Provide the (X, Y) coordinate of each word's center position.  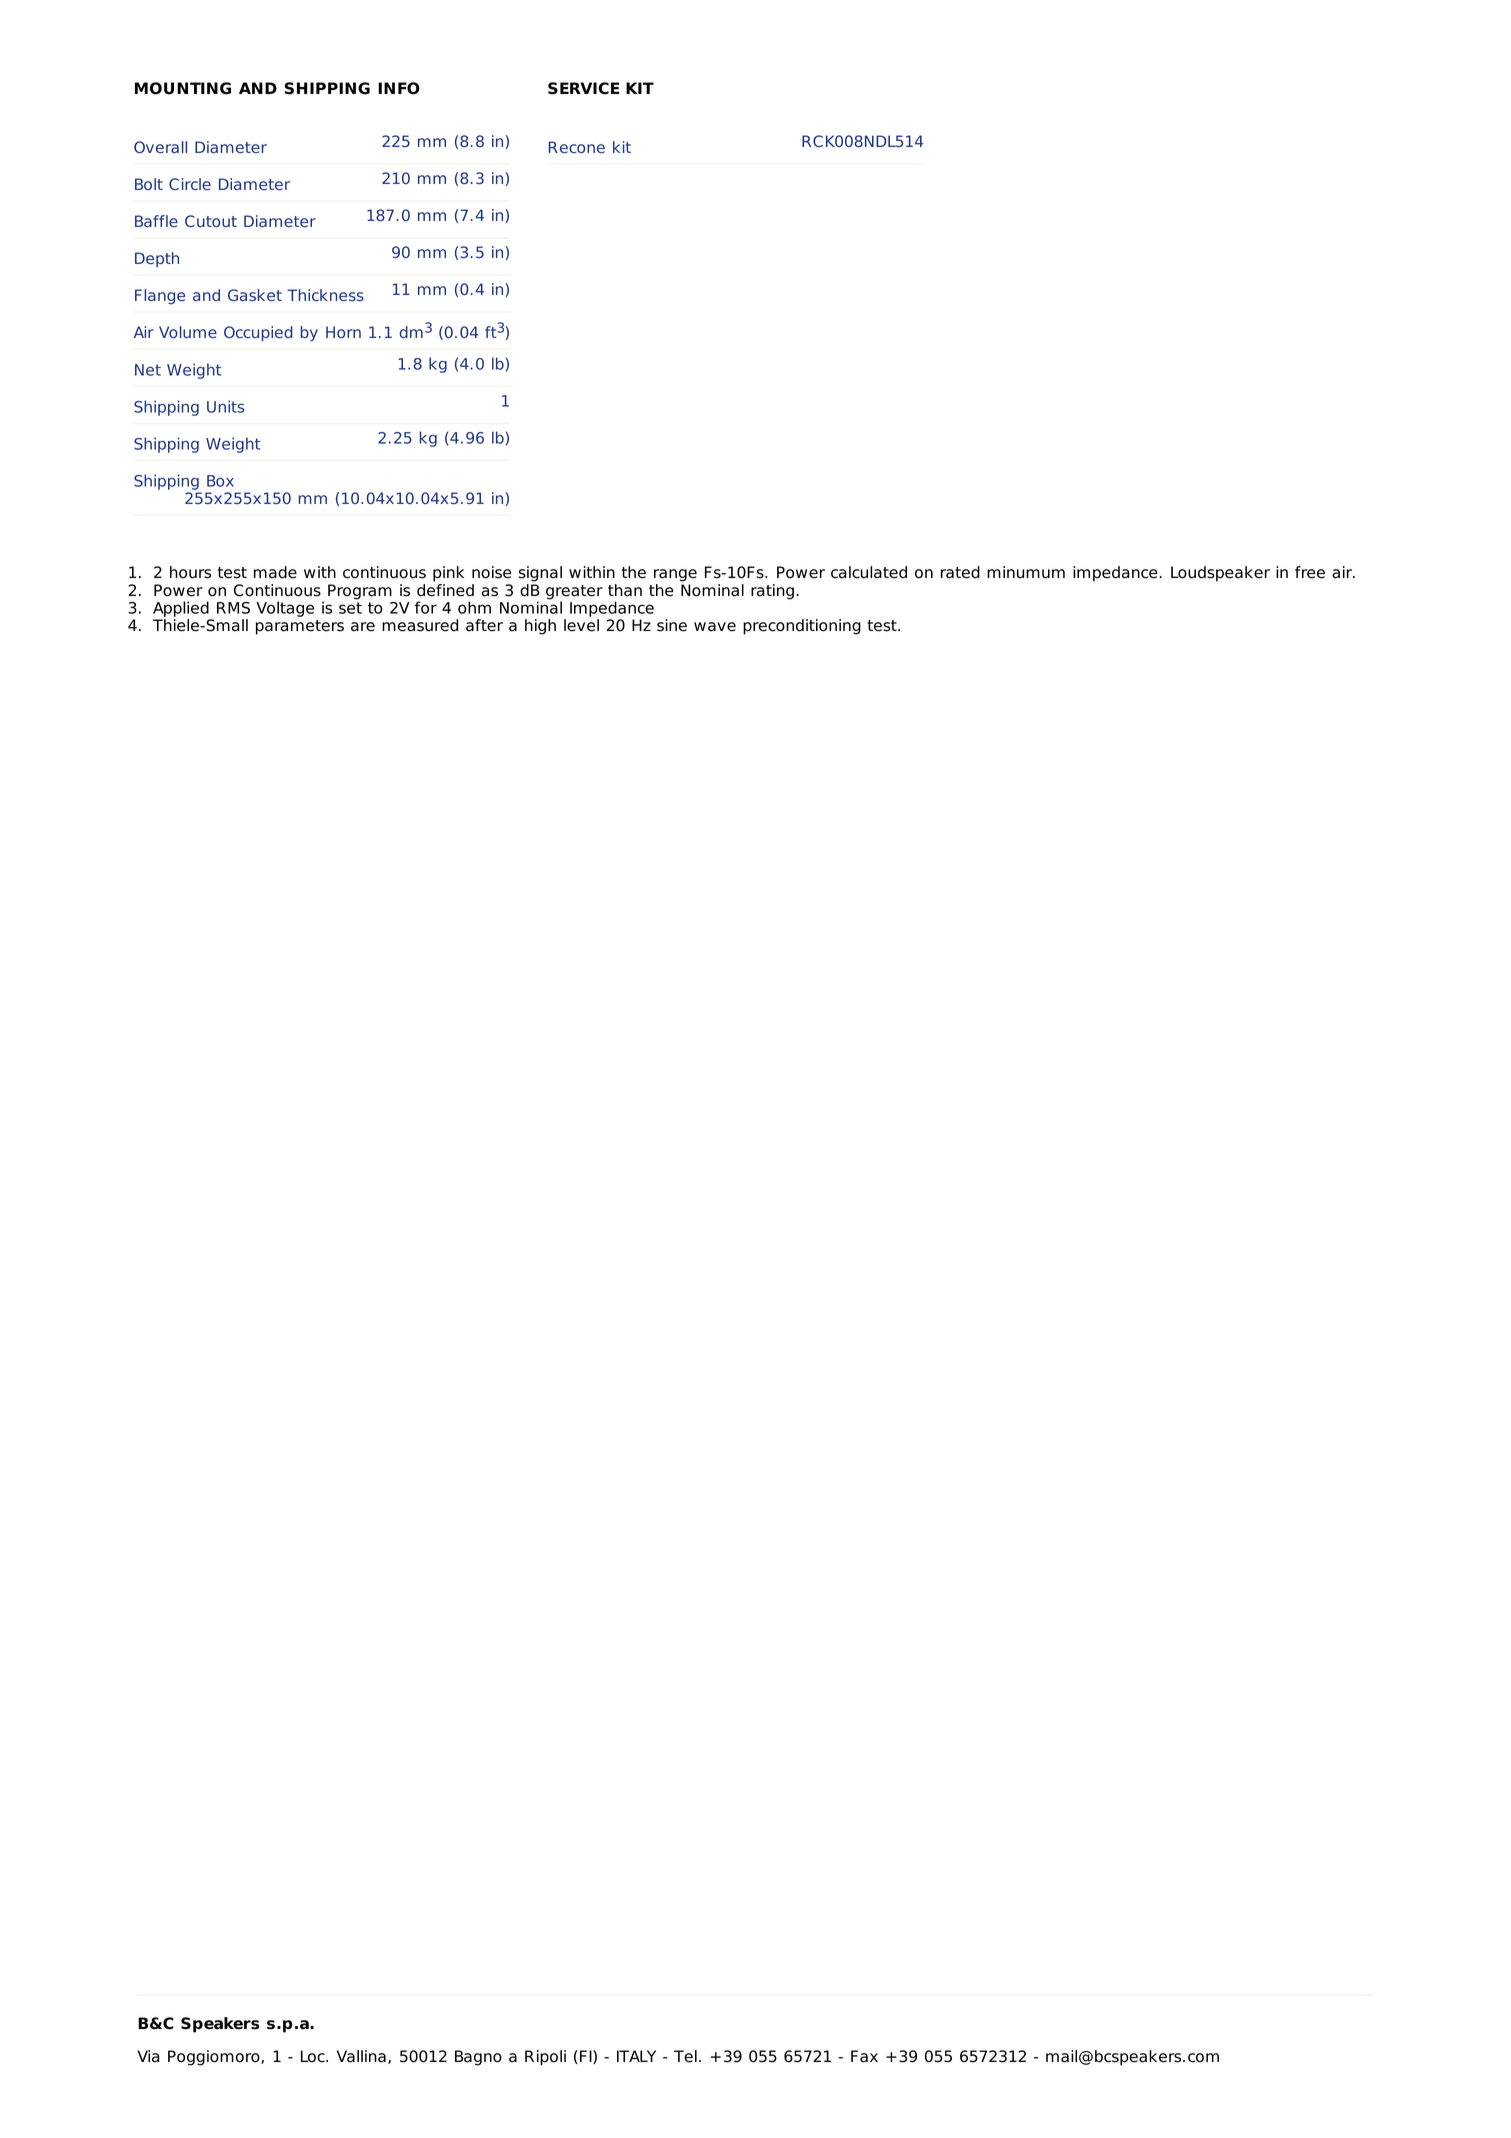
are (363, 627)
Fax (864, 2056)
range (675, 575)
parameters (300, 627)
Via (148, 2056)
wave (715, 627)
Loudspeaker (1220, 574)
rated (960, 572)
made (275, 572)
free (1310, 572)
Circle (190, 184)
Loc (314, 2056)
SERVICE (584, 88)
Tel (685, 2056)
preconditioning (802, 627)
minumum (1026, 572)
